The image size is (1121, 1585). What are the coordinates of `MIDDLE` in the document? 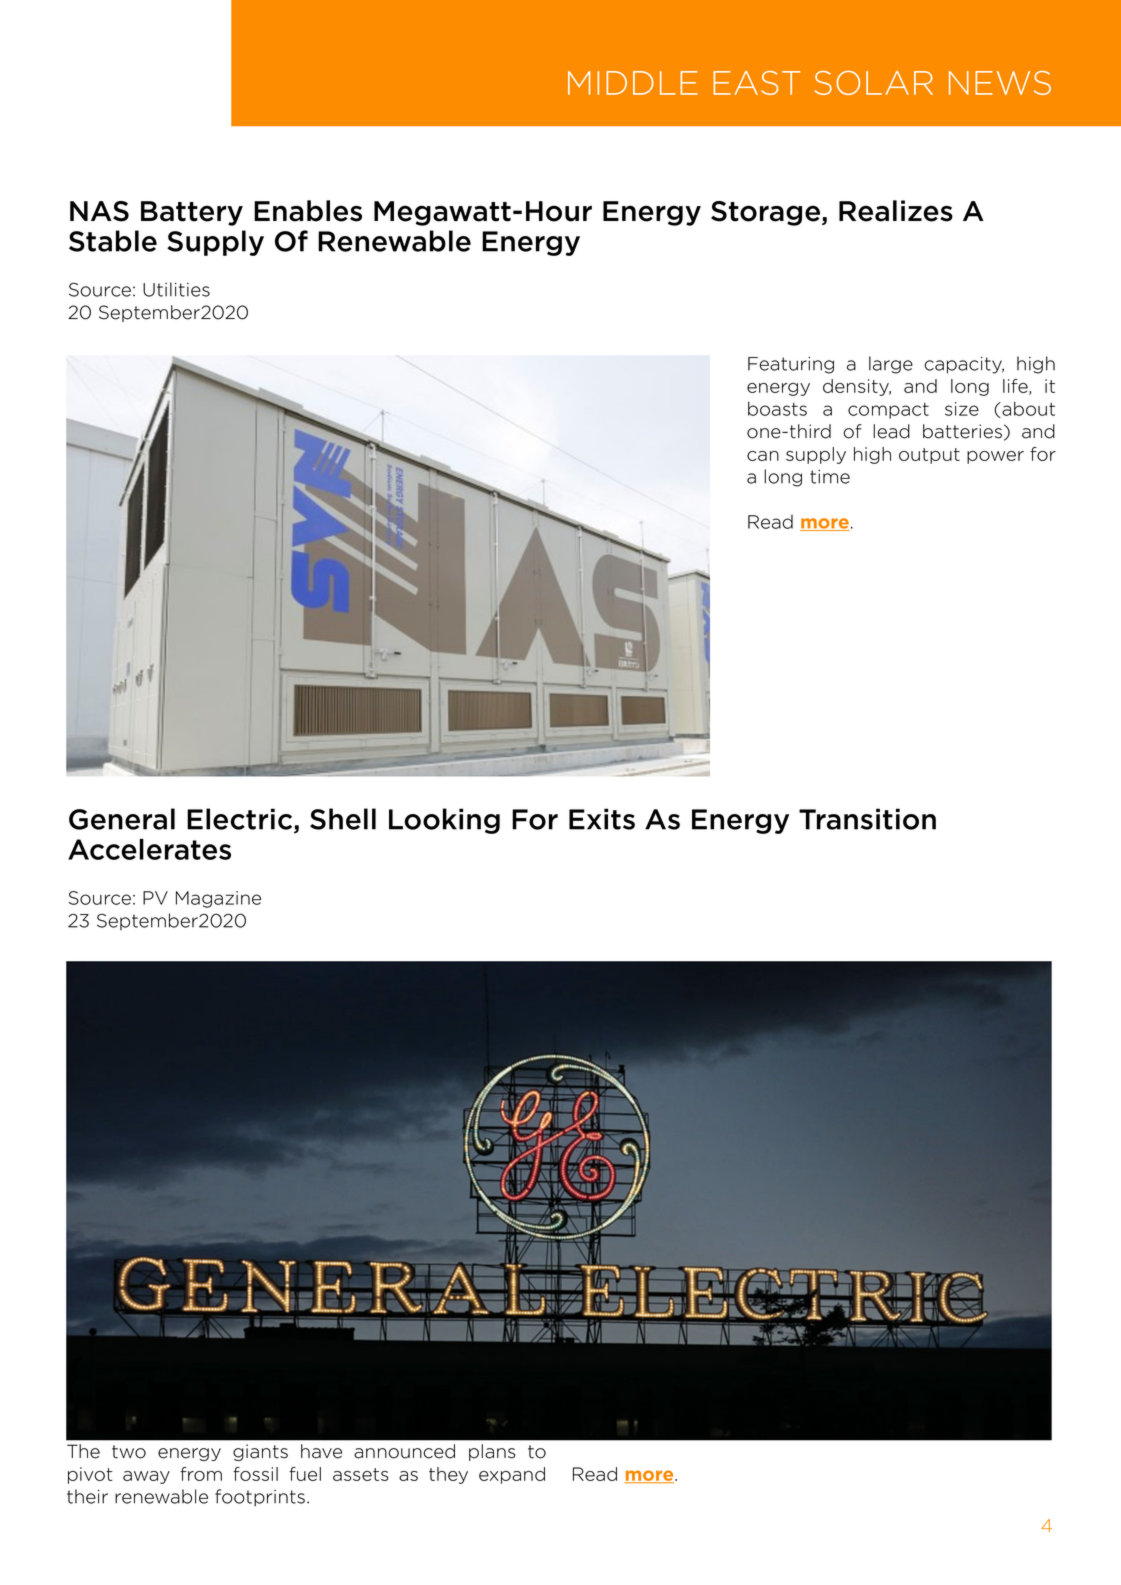 It's located at (633, 83).
